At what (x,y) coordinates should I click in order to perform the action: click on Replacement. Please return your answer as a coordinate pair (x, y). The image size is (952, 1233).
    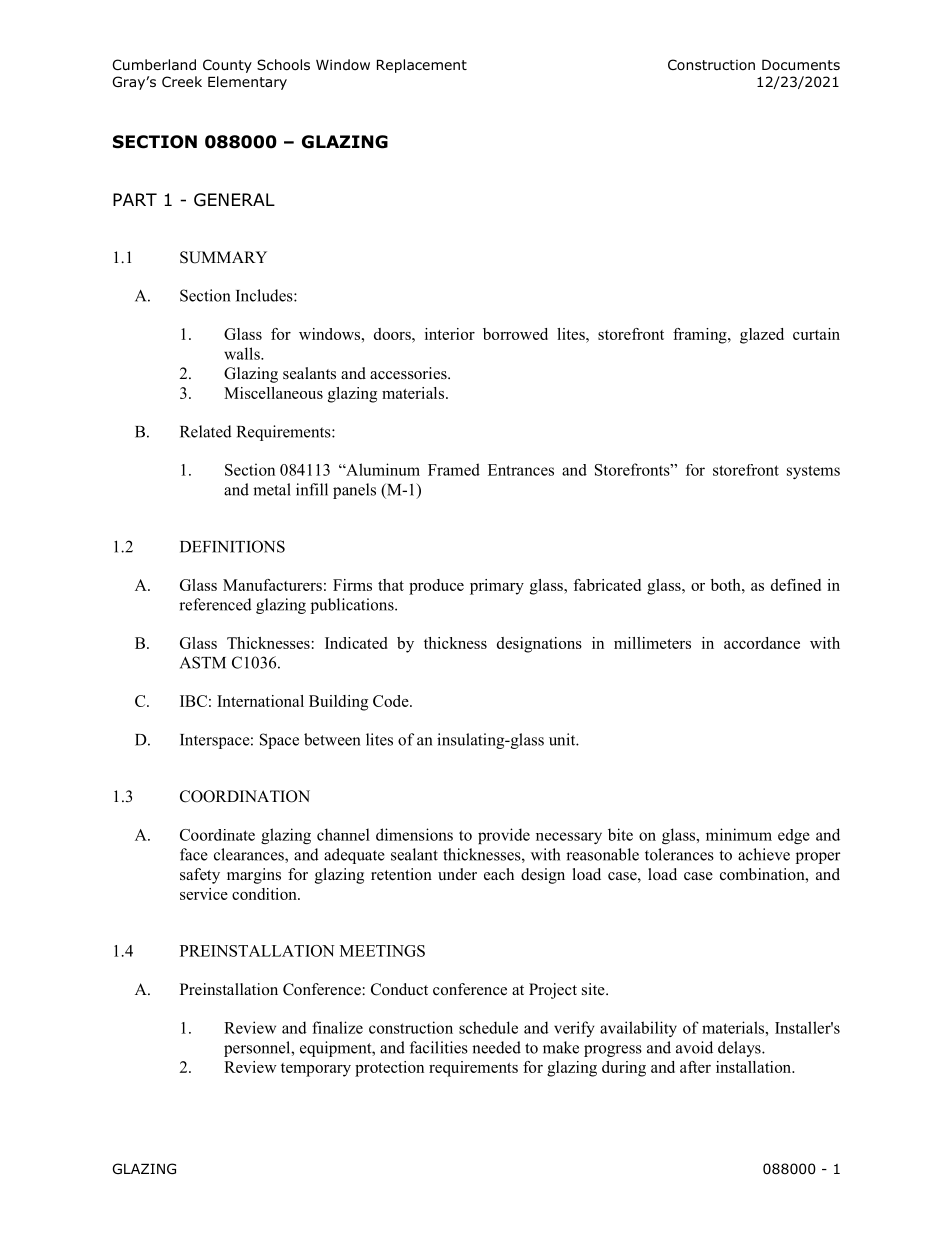
    Looking at the image, I should click on (422, 66).
